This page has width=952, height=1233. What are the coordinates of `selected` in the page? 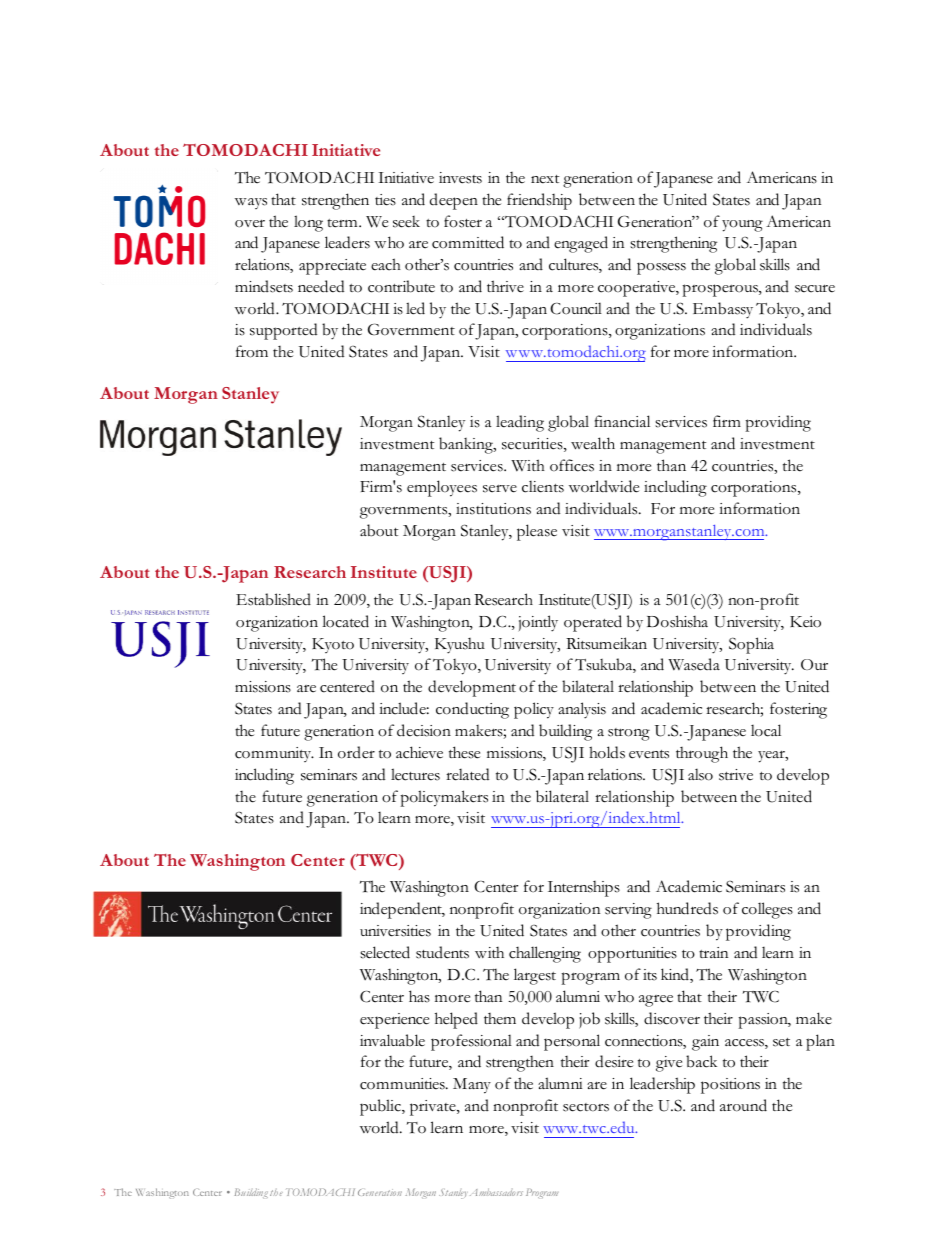 It's located at (385, 952).
